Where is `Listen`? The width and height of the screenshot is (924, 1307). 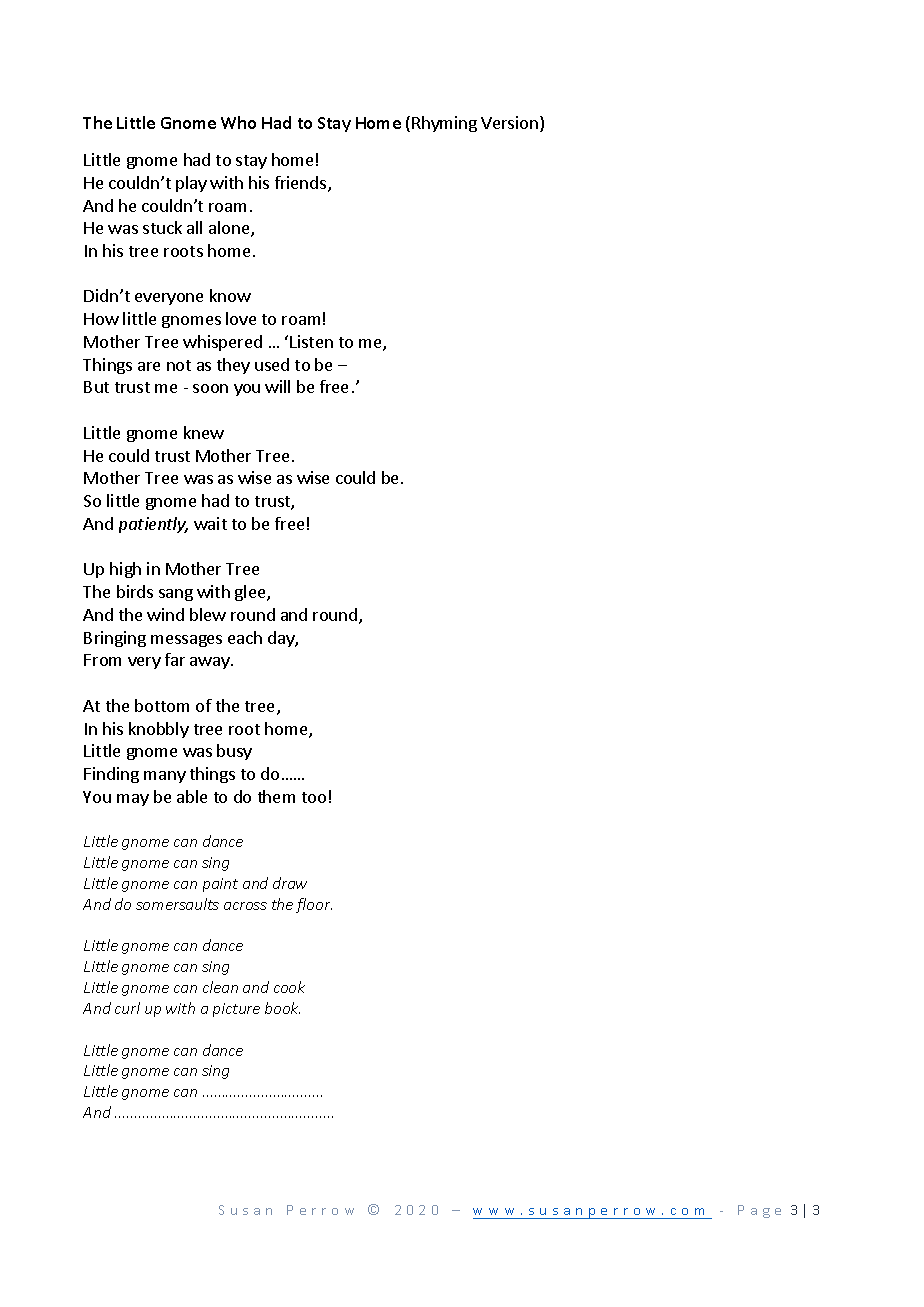 Listen is located at coordinates (311, 341).
